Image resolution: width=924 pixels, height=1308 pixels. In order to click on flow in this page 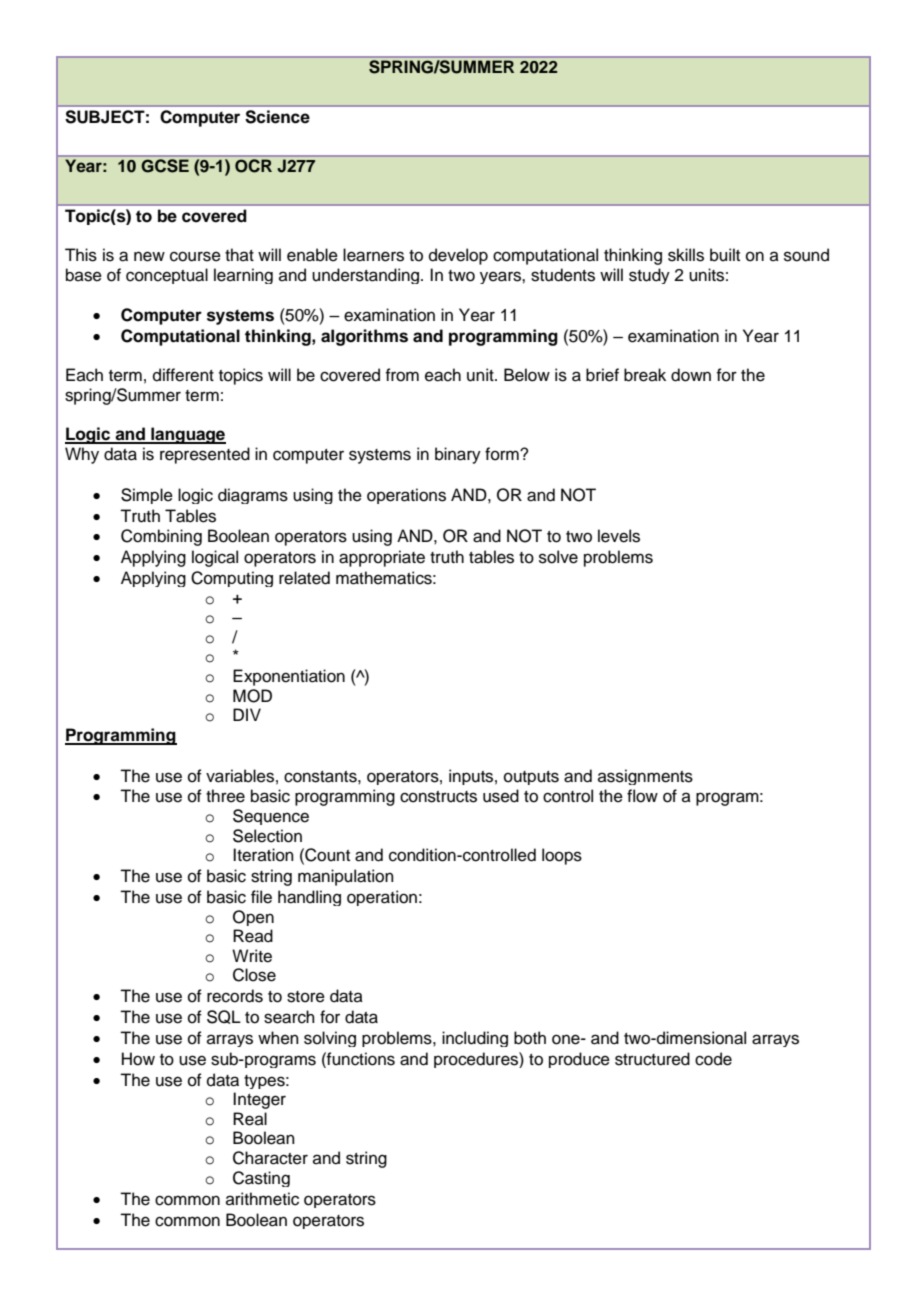, I will do `click(642, 796)`.
